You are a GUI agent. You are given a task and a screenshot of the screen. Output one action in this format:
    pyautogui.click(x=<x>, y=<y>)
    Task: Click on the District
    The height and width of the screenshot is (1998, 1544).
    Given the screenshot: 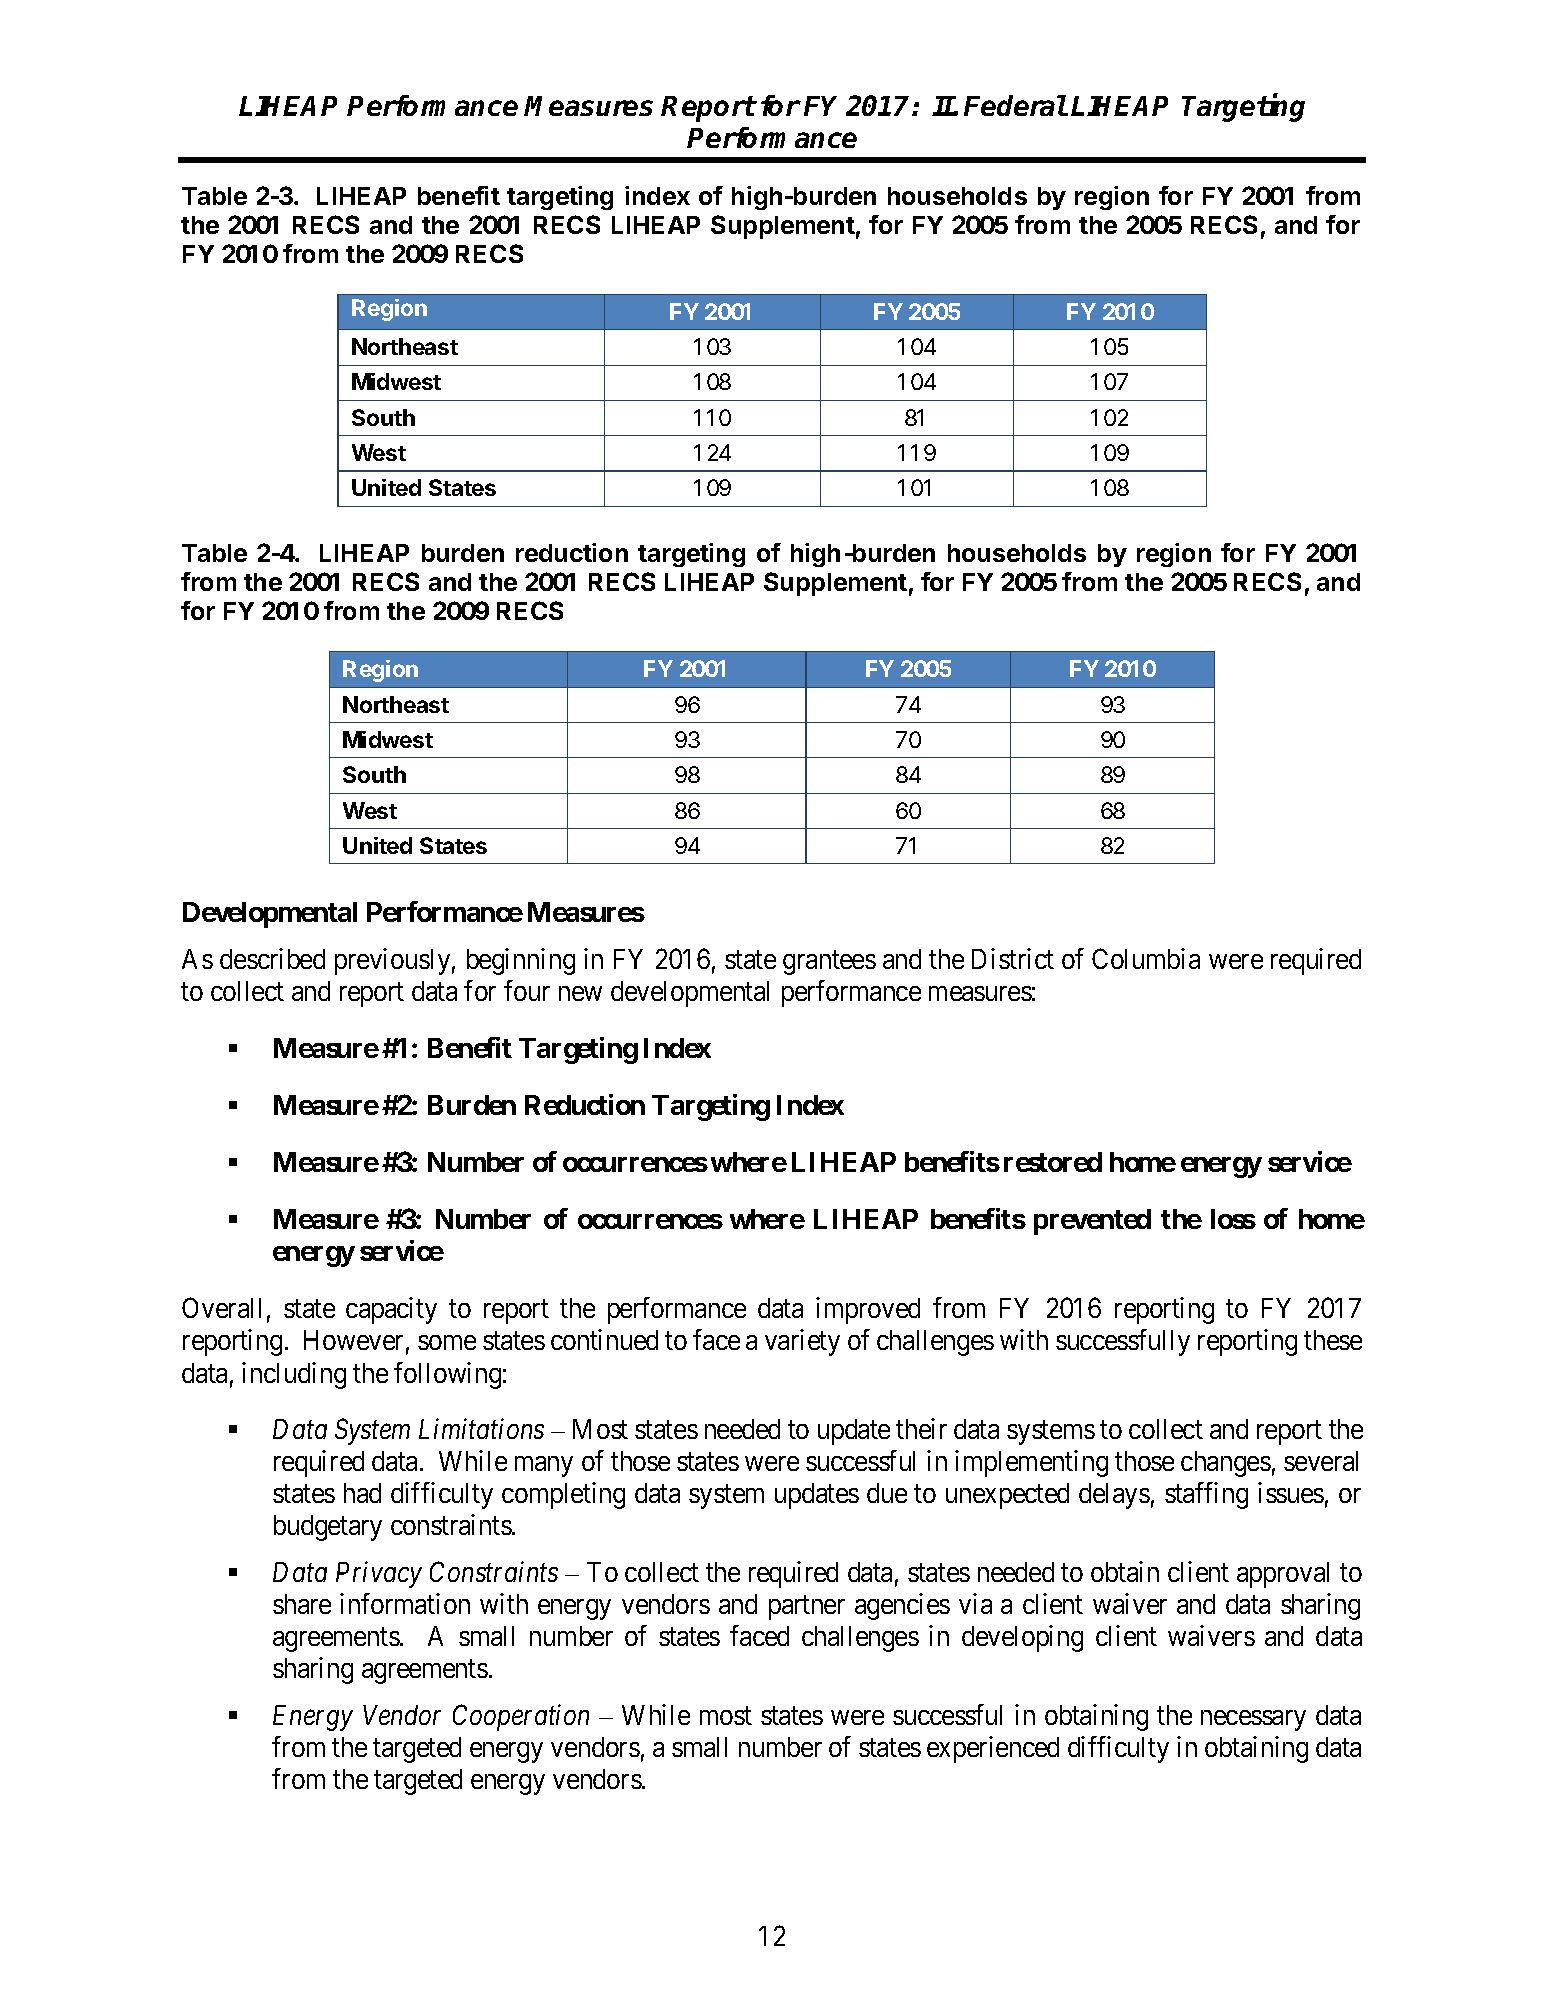 What is the action you would take?
    pyautogui.click(x=1013, y=958)
